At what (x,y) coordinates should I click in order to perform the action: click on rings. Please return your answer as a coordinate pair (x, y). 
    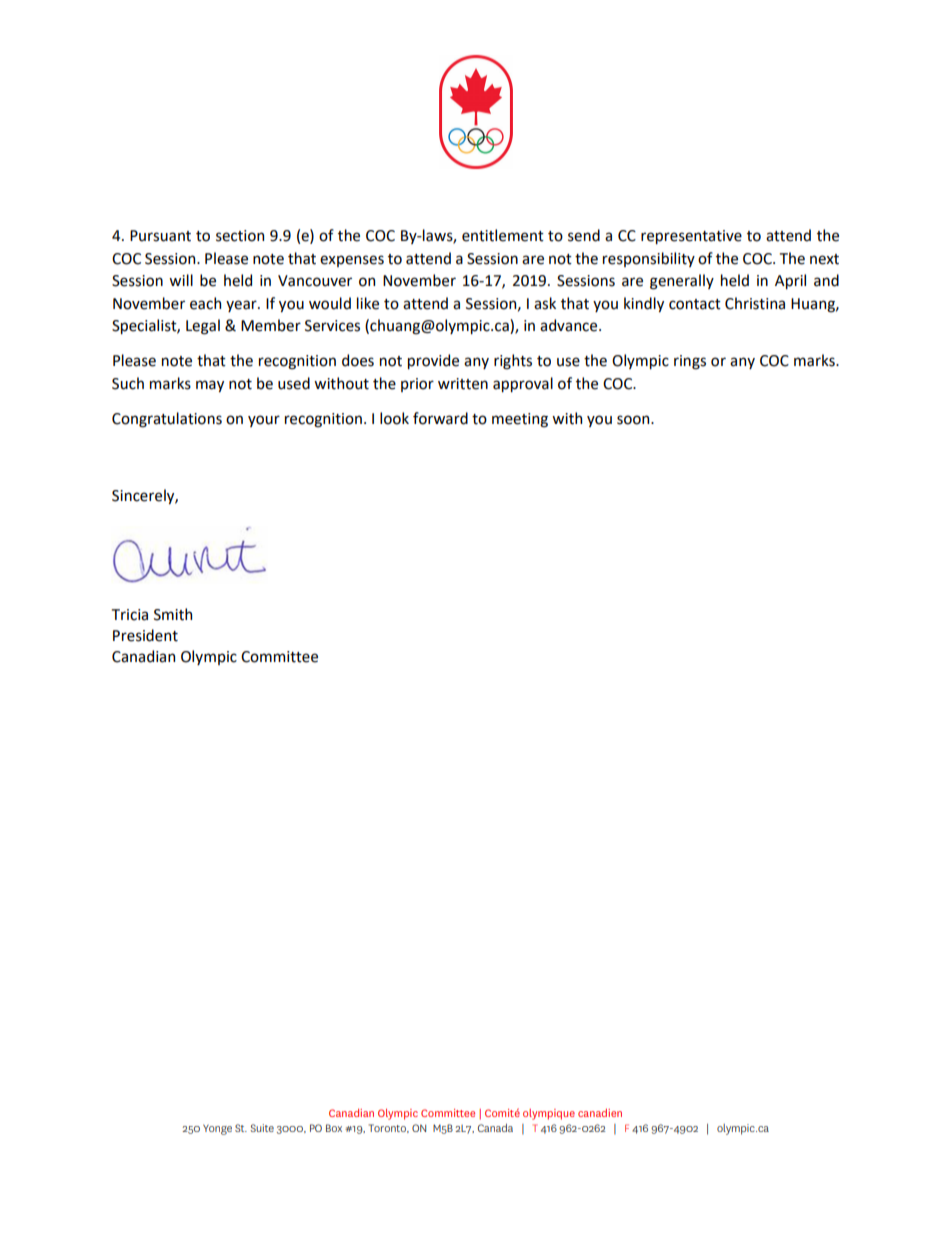
    Looking at the image, I should click on (690, 362).
